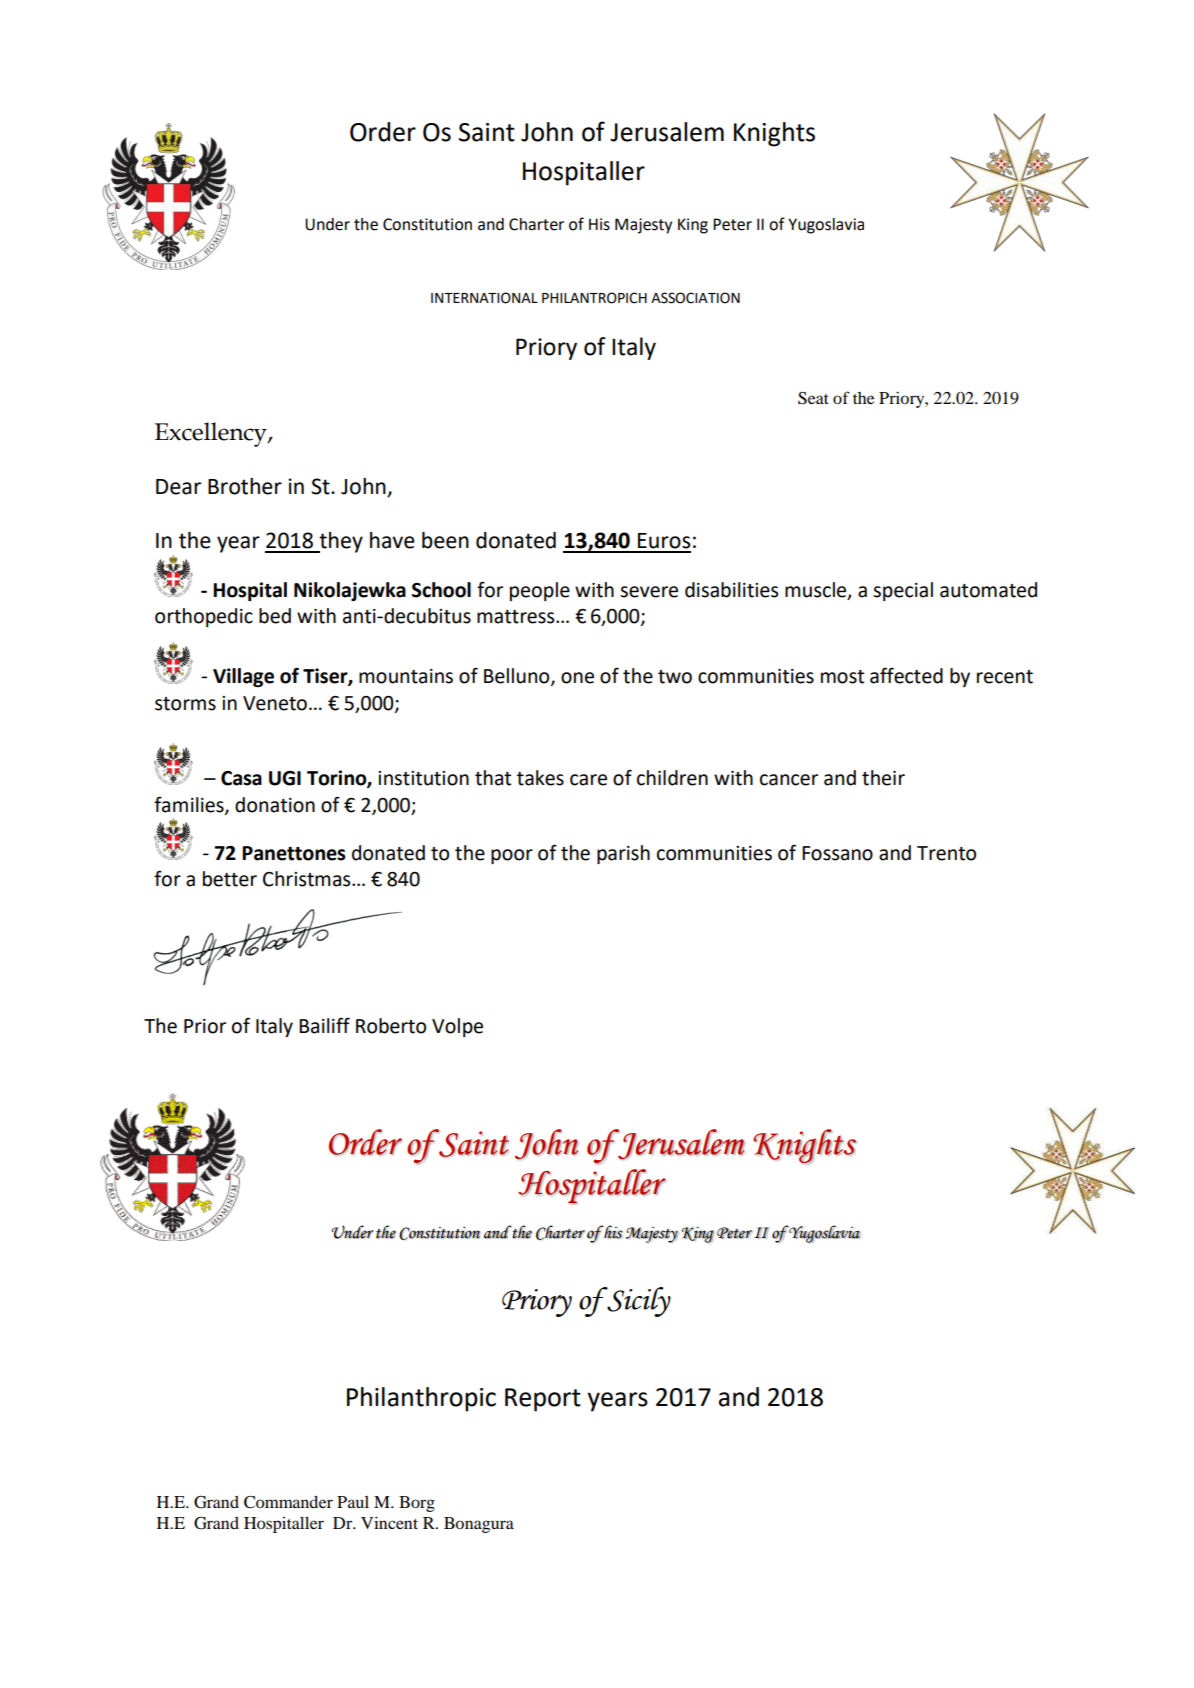  What do you see at coordinates (695, 298) in the screenshot?
I see `ASSOCIATION` at bounding box center [695, 298].
